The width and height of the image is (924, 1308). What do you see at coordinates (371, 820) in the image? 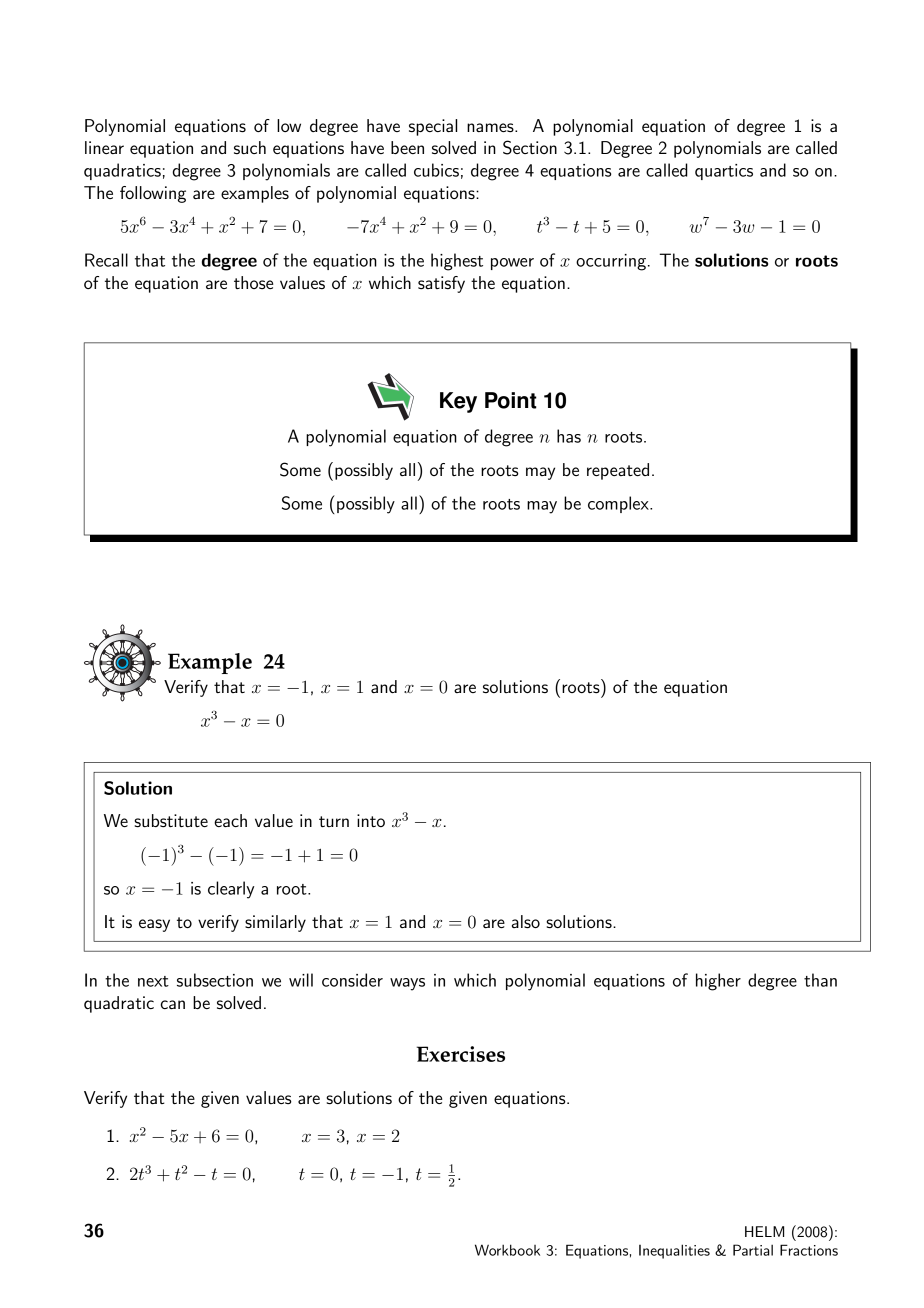
I see `into` at bounding box center [371, 820].
